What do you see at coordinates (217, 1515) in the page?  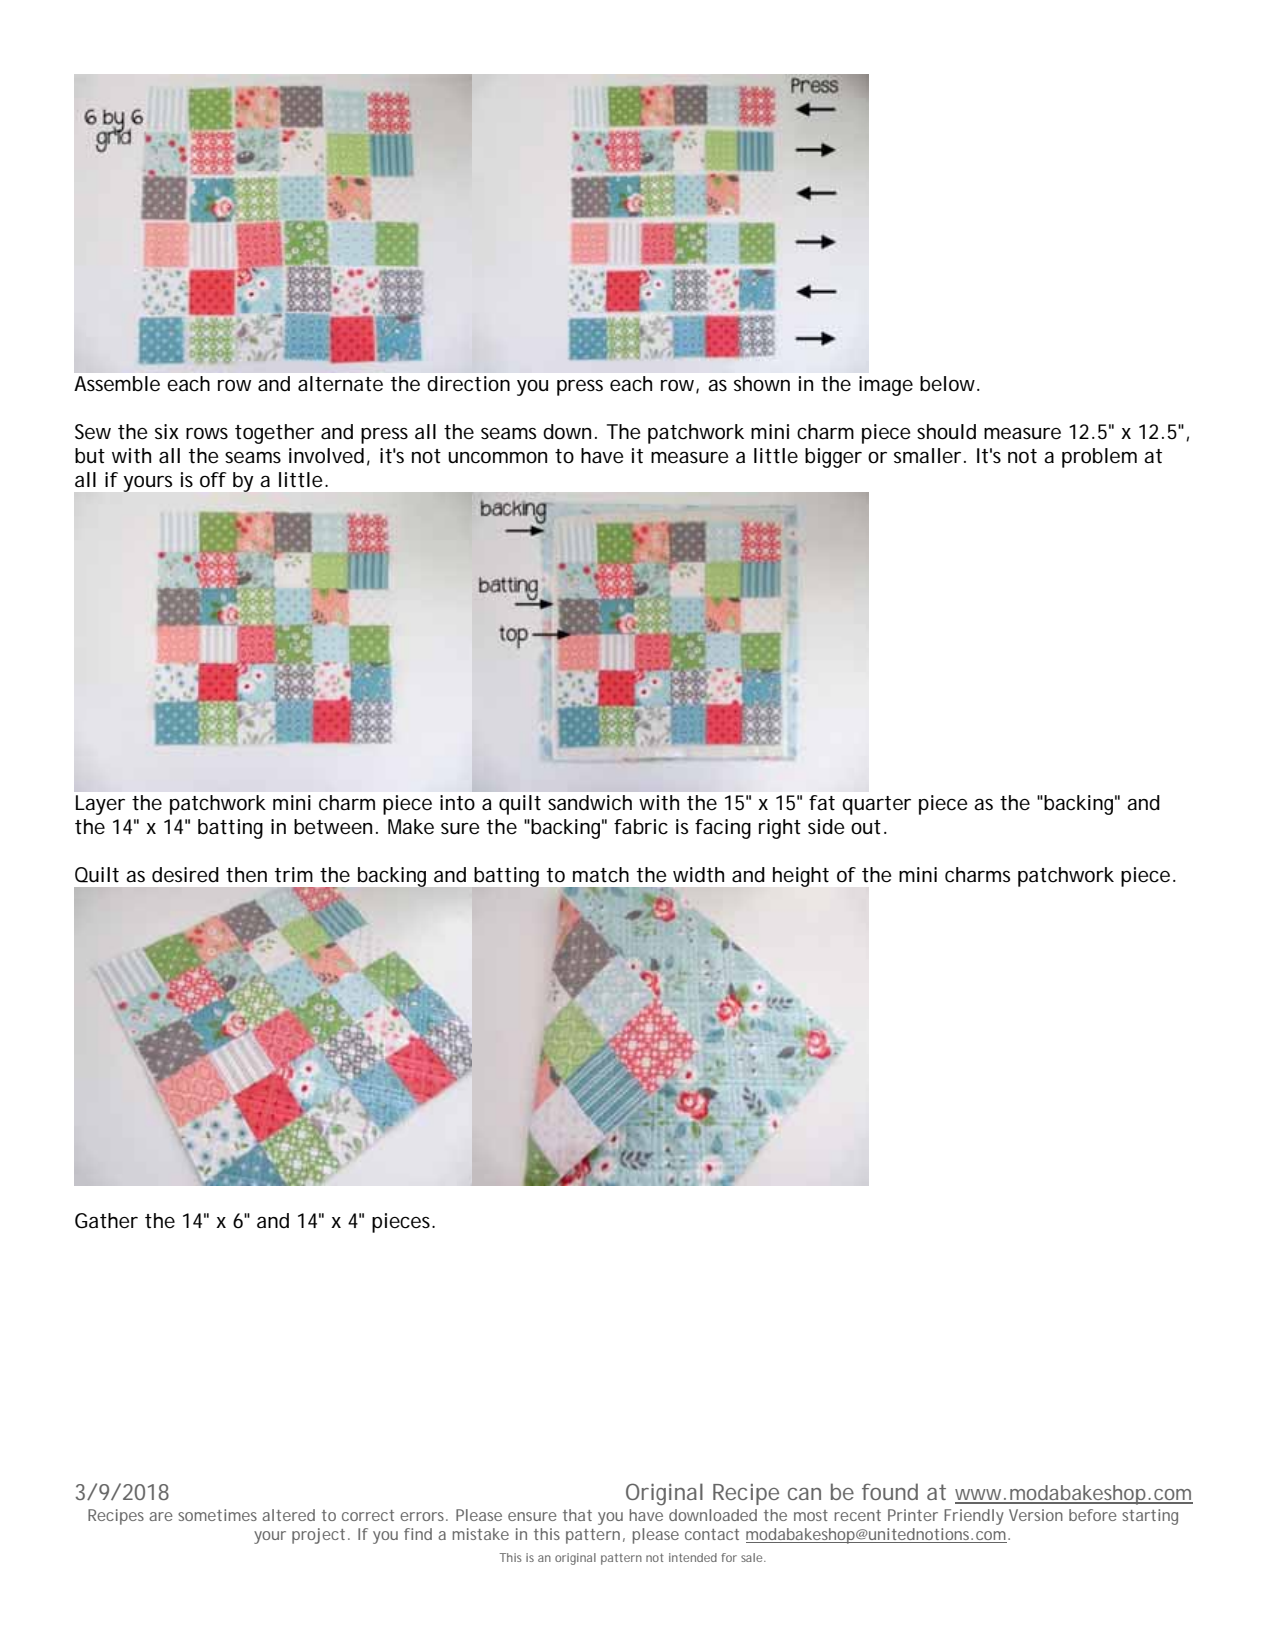 I see `sometimes` at bounding box center [217, 1515].
